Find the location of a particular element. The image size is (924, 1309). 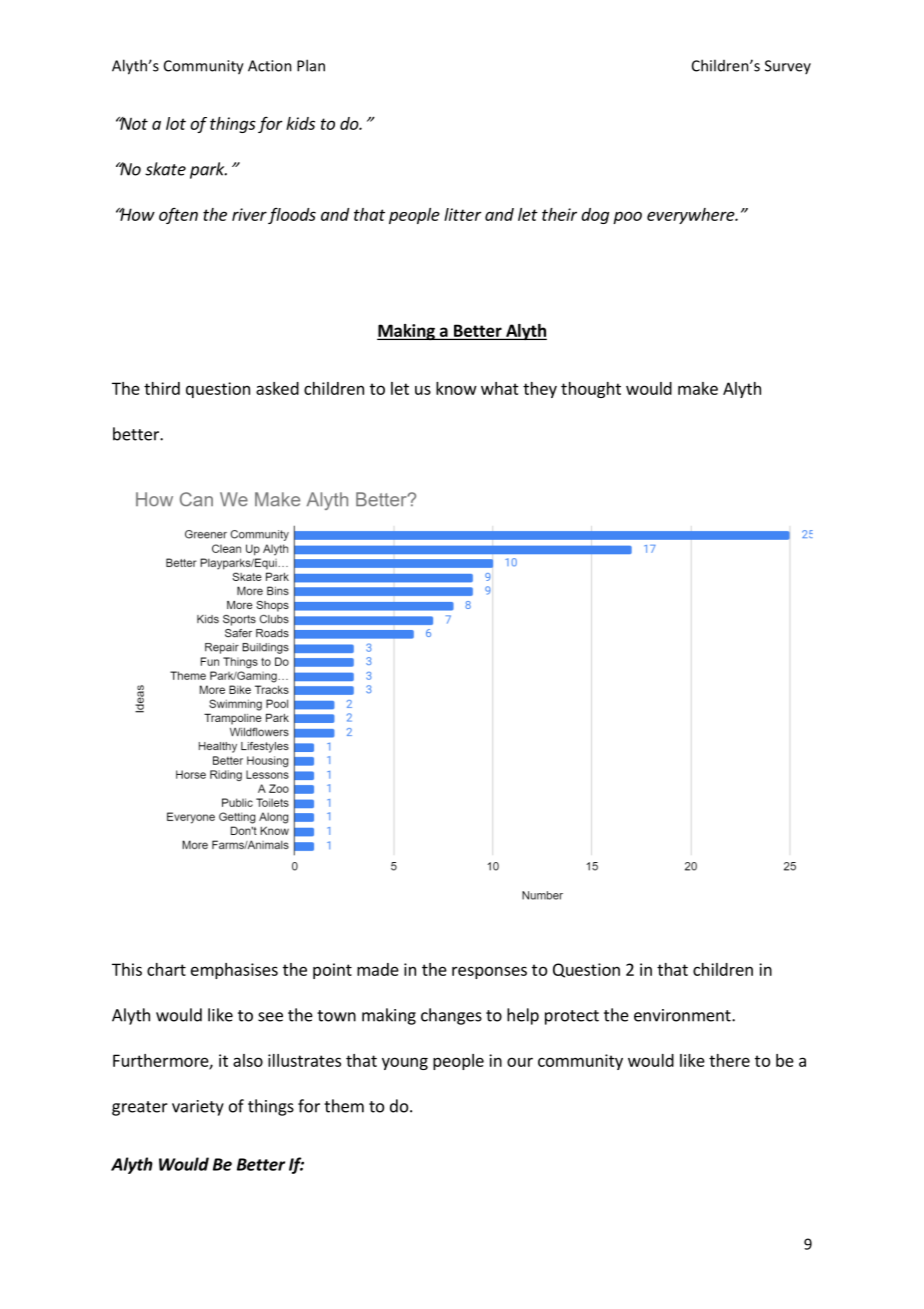

lot is located at coordinates (176, 123).
